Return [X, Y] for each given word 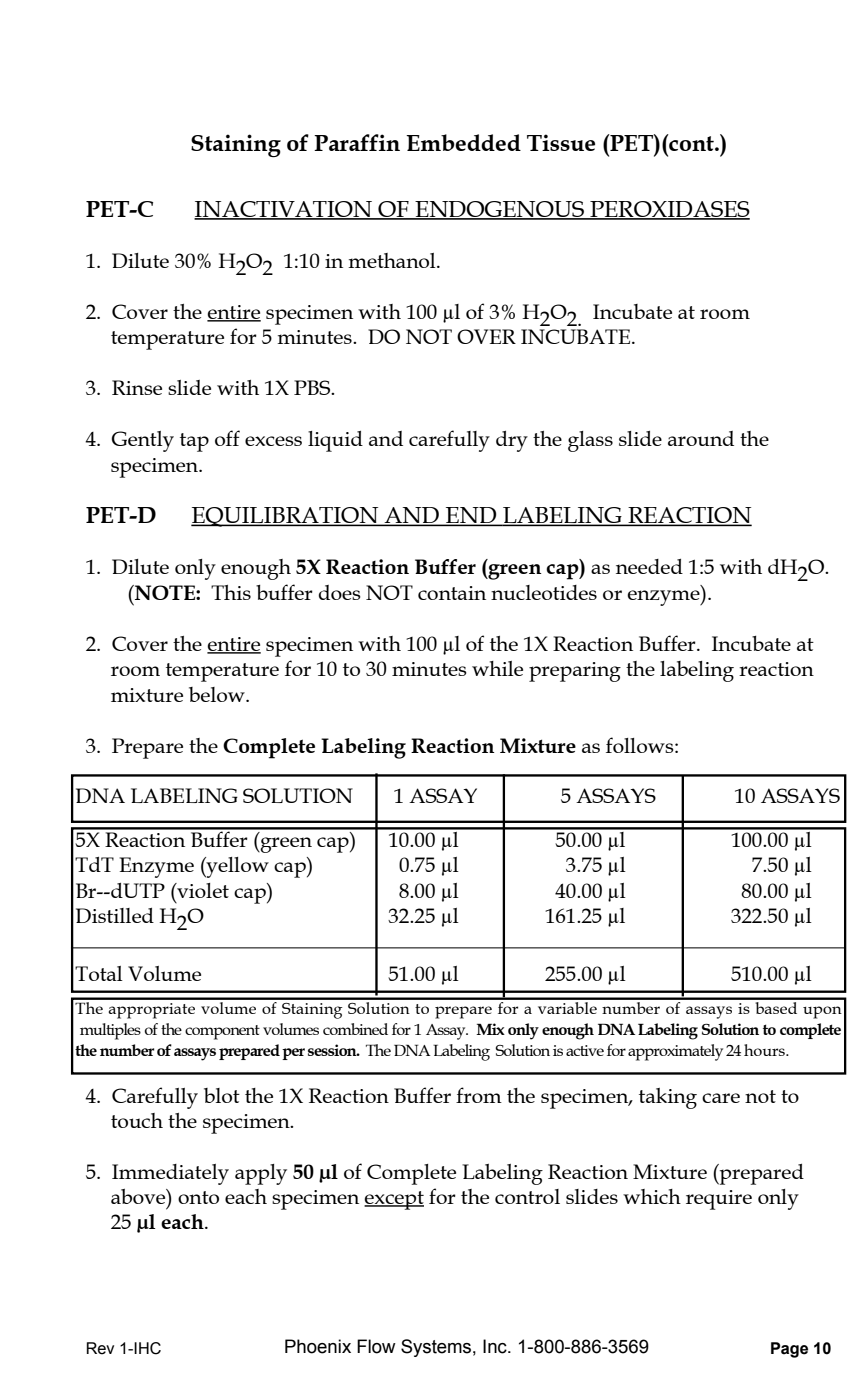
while [497, 668]
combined [355, 1029]
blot [222, 1095]
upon [822, 1012]
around [701, 438]
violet [202, 890]
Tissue [561, 142]
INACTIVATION [284, 210]
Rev [100, 1348]
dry [512, 441]
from [479, 1095]
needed [649, 566]
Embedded [463, 142]
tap [194, 442]
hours [765, 1050]
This [231, 592]
